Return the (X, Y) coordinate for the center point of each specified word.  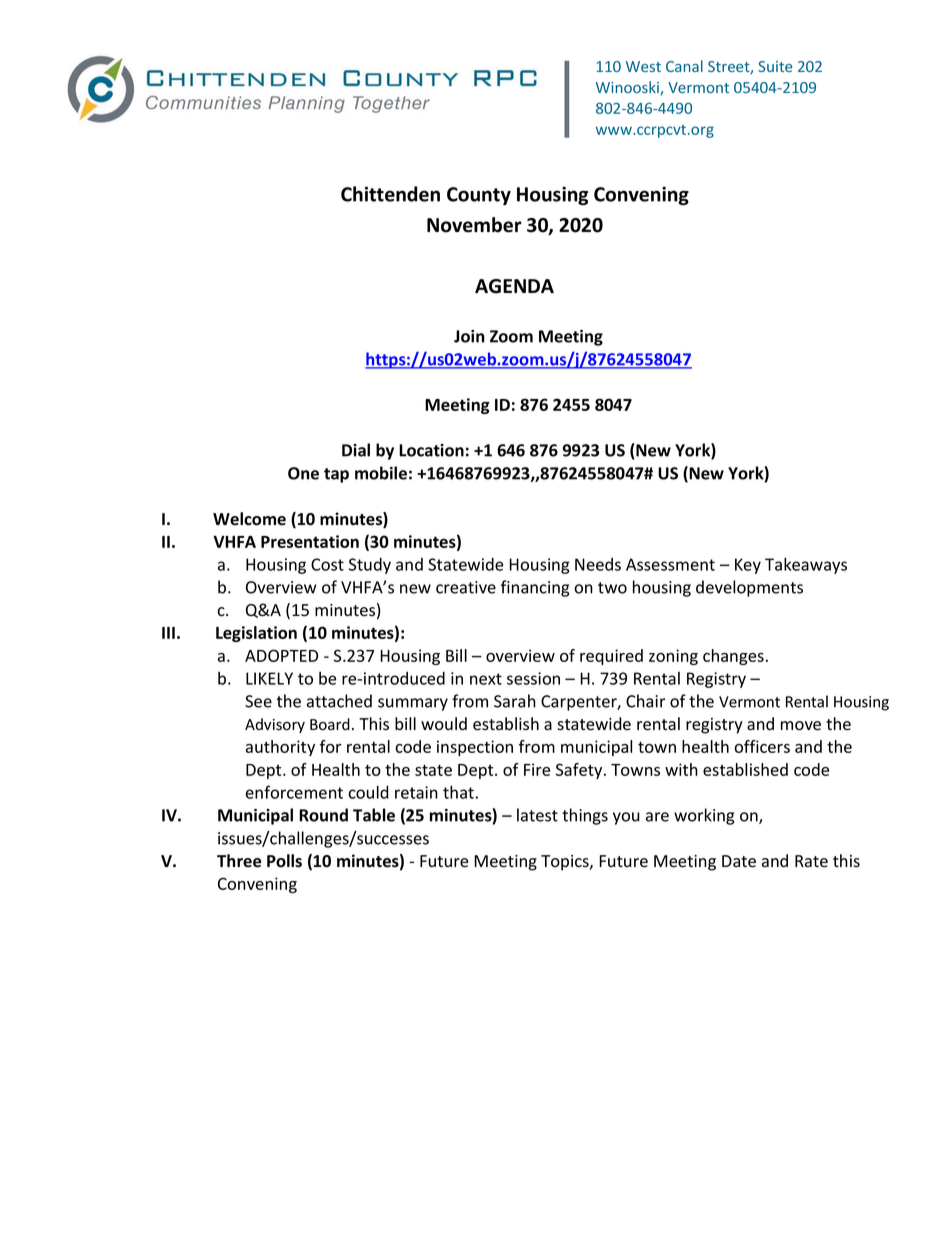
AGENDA (514, 286)
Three (239, 861)
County (479, 196)
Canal (684, 66)
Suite (775, 66)
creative (466, 587)
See (258, 701)
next (486, 679)
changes (733, 657)
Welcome (249, 519)
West (643, 66)
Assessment (670, 564)
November (474, 225)
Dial (356, 450)
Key (748, 566)
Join (469, 336)
